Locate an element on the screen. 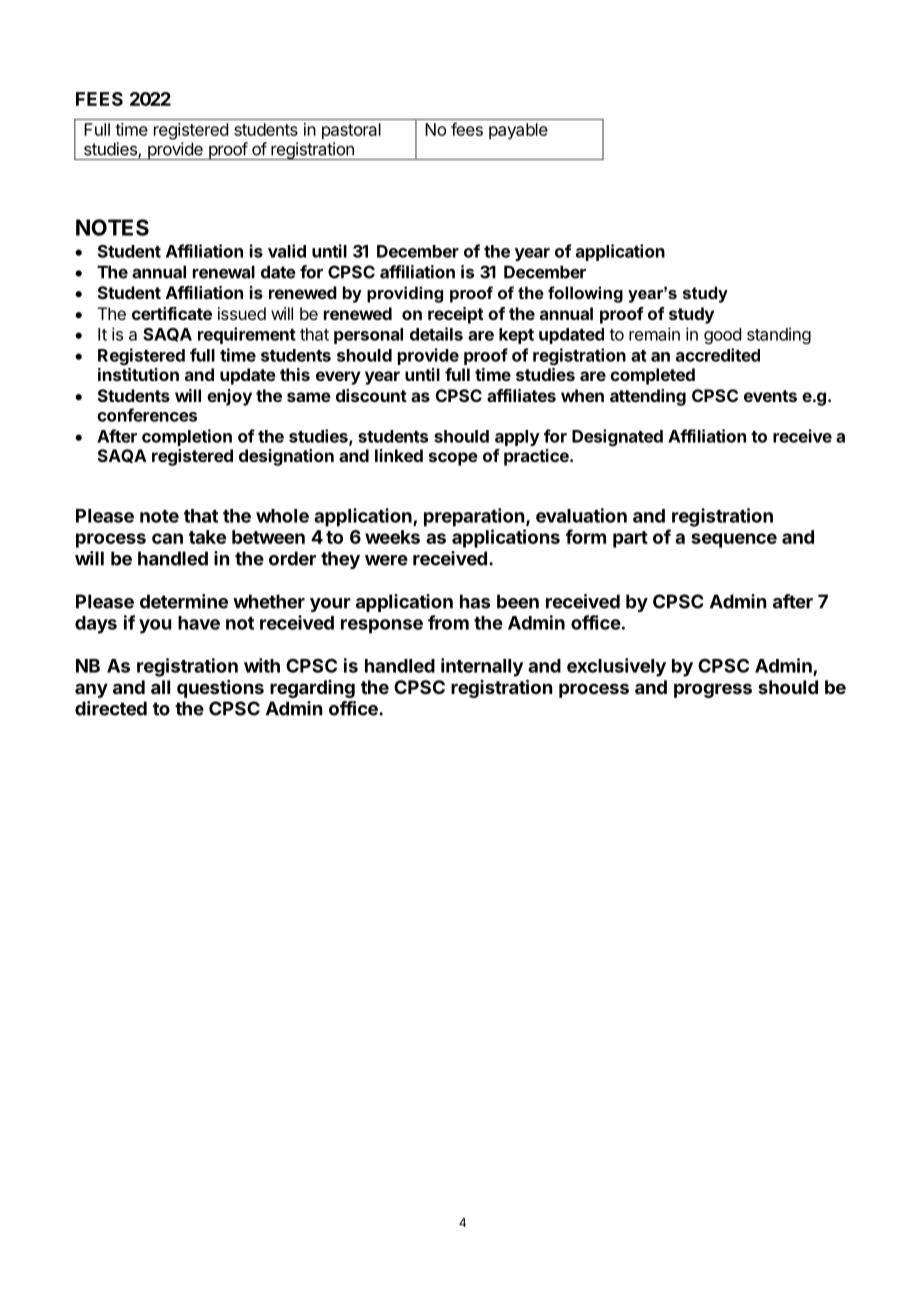  payable is located at coordinates (518, 131).
